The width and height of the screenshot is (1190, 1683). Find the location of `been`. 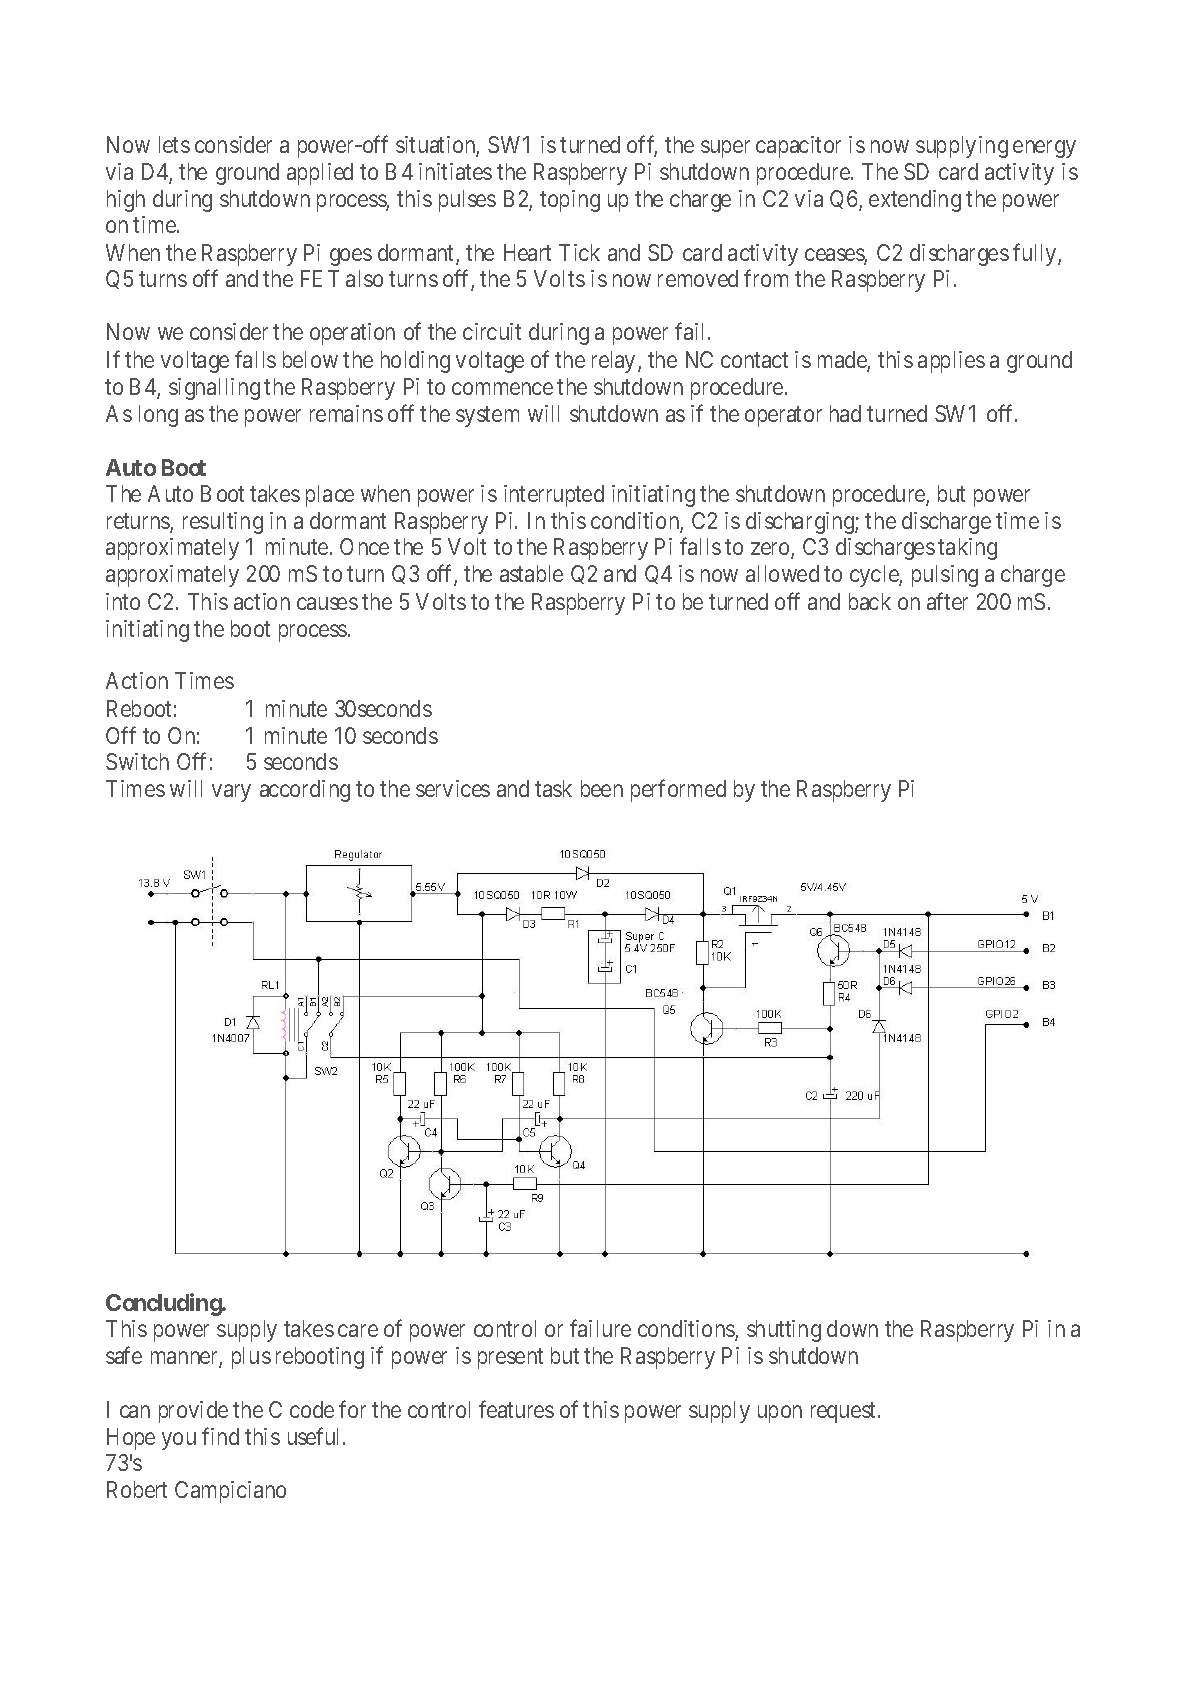

been is located at coordinates (602, 788).
